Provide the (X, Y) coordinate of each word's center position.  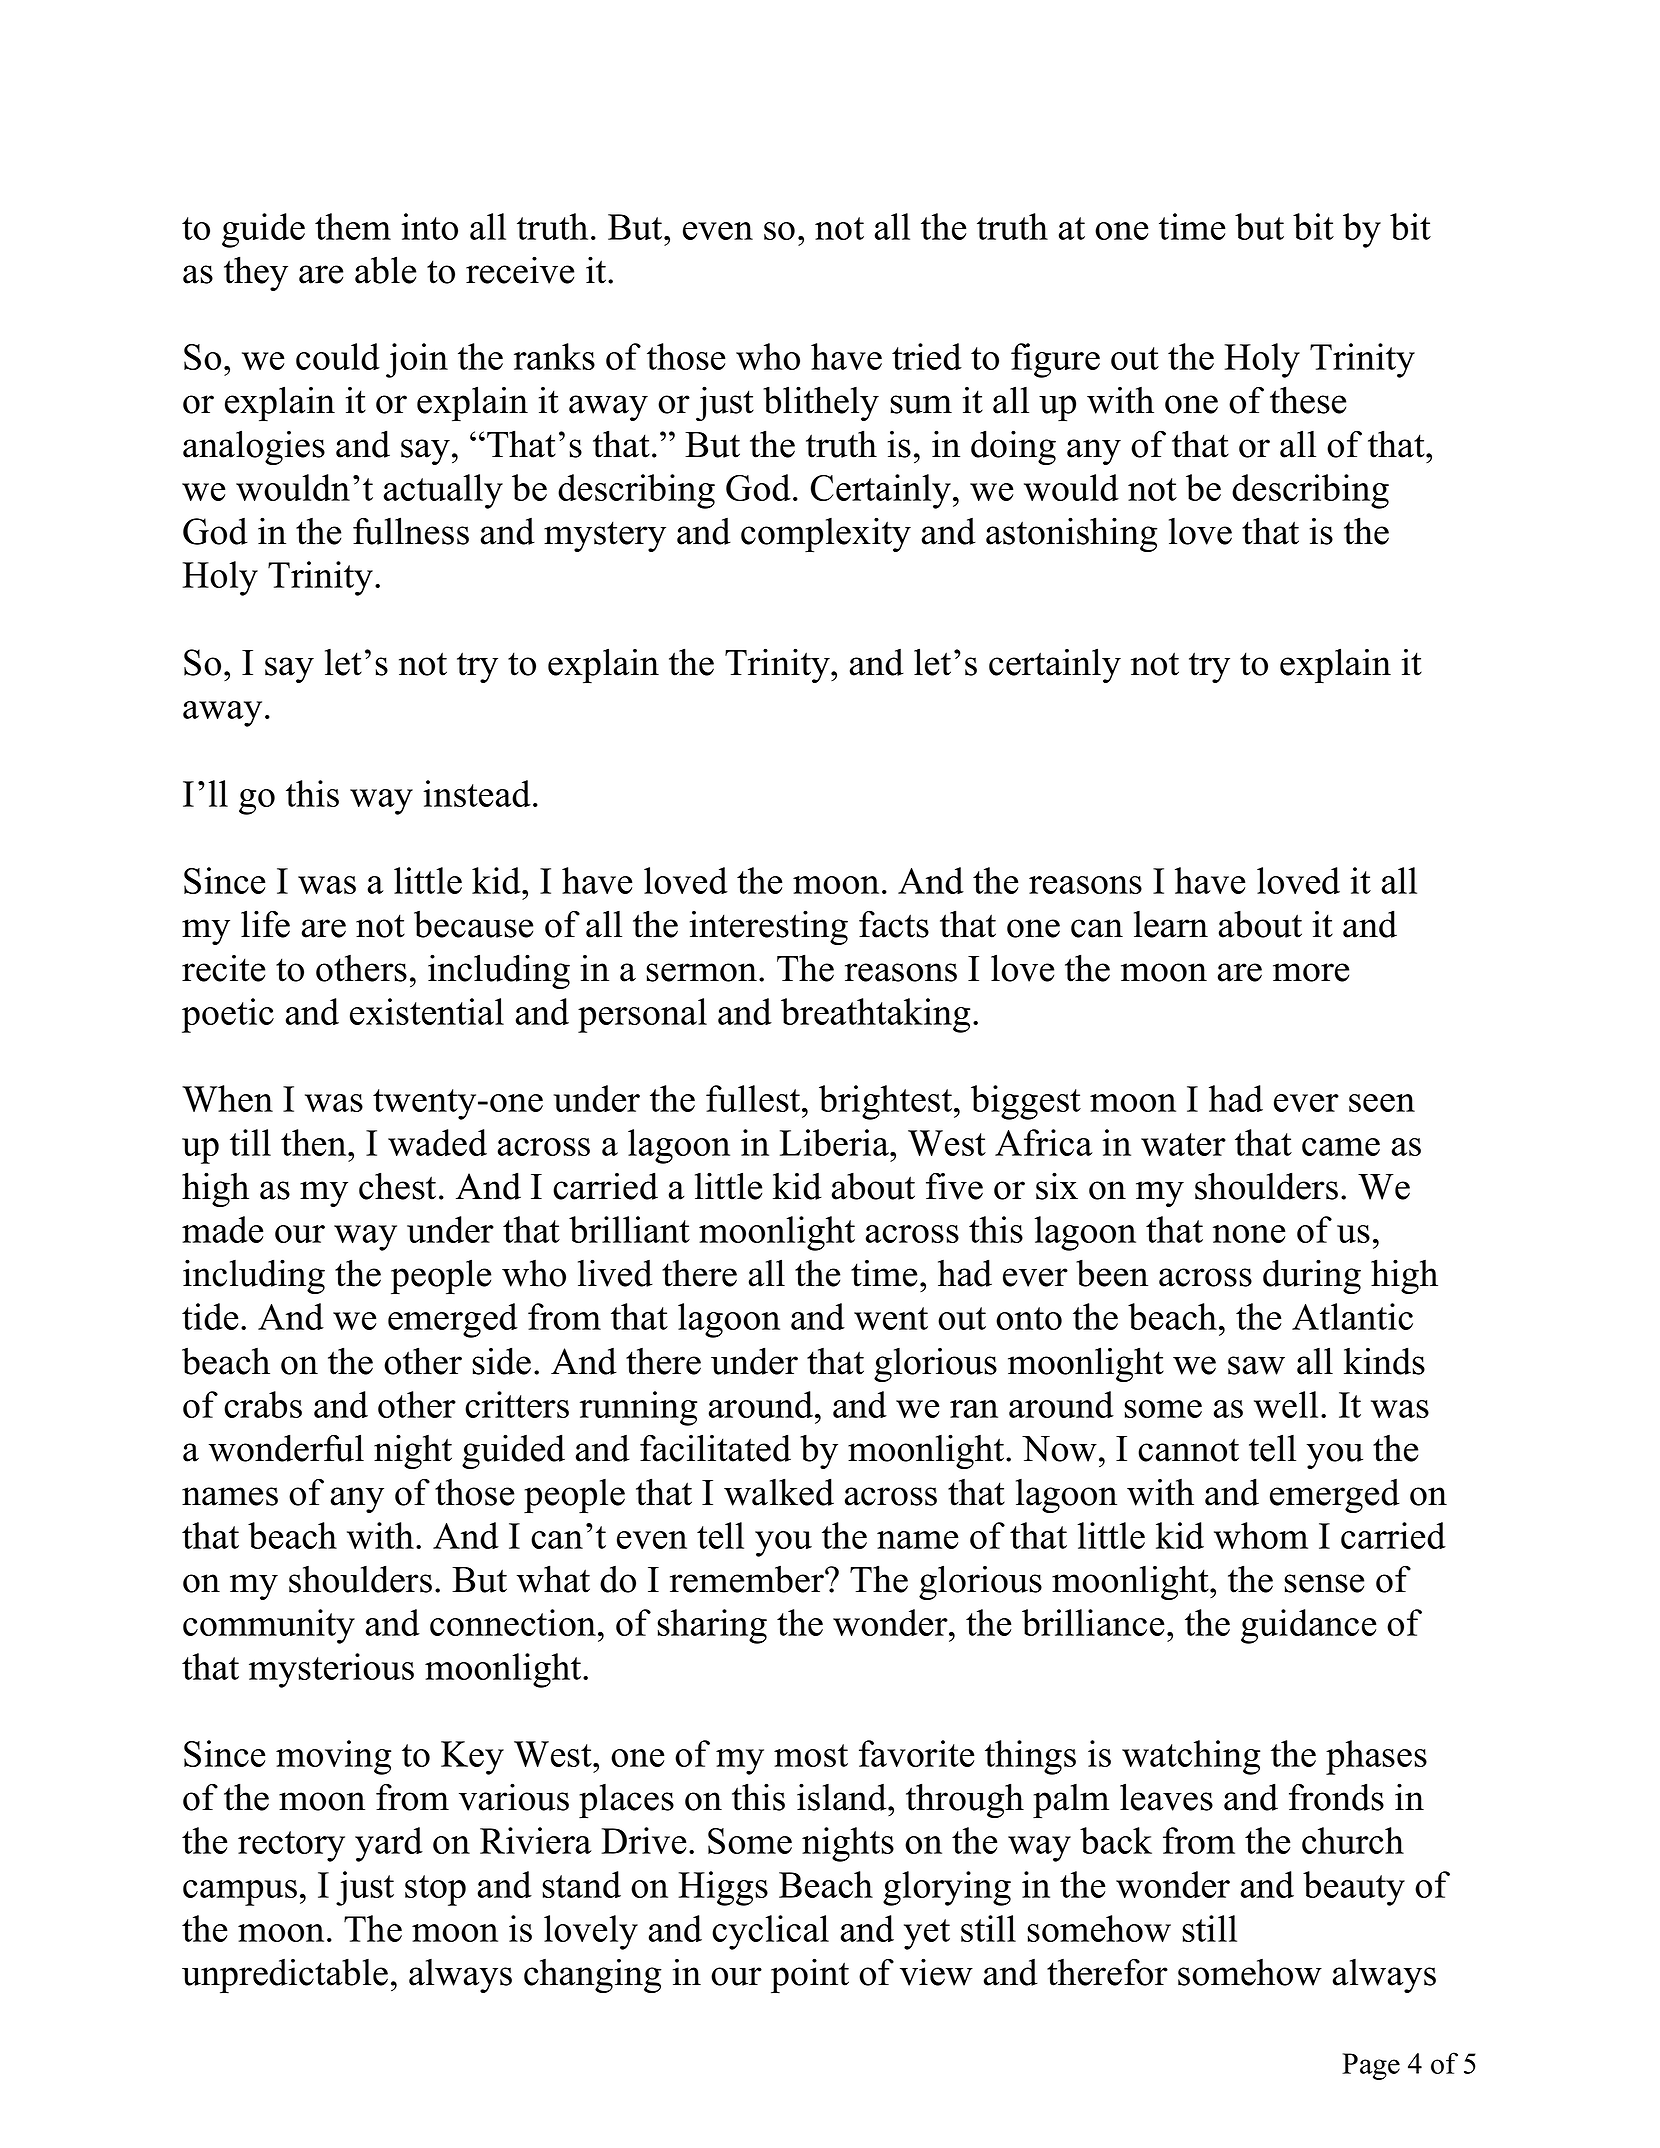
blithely (821, 403)
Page (1371, 2066)
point (810, 1975)
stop (435, 1890)
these (1308, 400)
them (353, 226)
